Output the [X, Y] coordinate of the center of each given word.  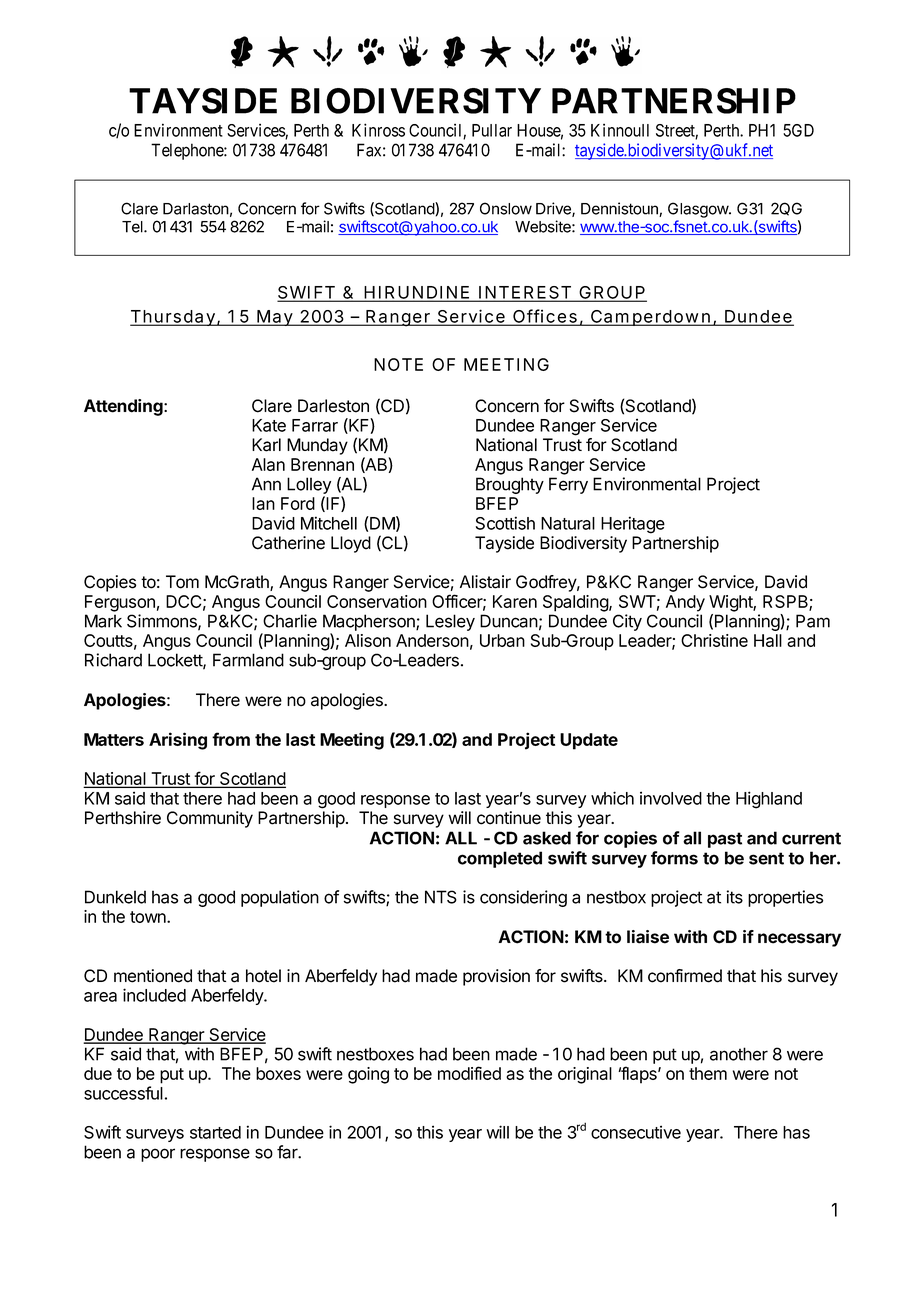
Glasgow [699, 210]
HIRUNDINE [416, 293]
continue [509, 818]
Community [210, 819]
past [725, 840]
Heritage [633, 525]
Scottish [505, 523]
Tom [182, 582]
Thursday [173, 318]
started [215, 1132]
